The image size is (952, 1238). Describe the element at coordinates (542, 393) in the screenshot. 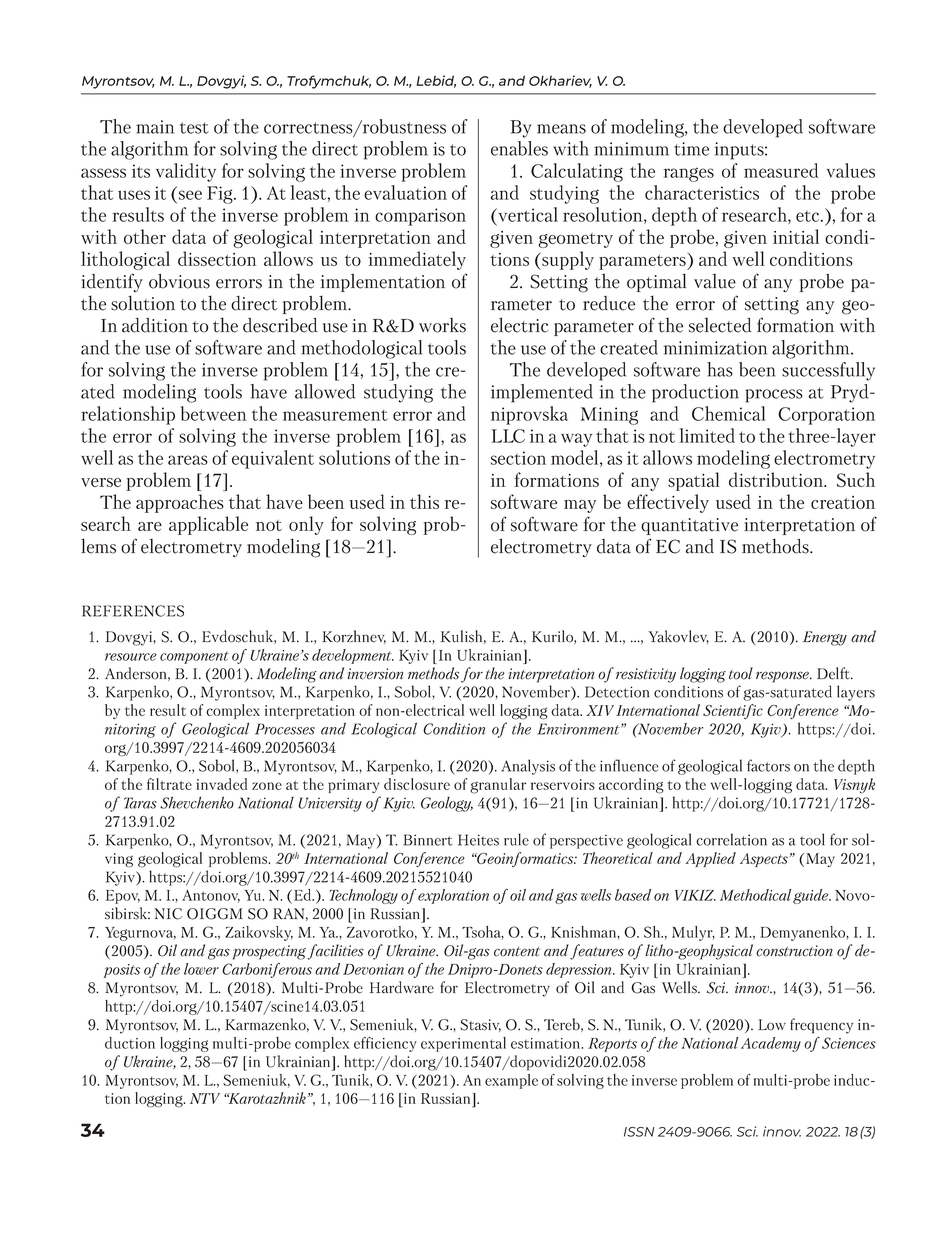

I see `implemented` at that location.
